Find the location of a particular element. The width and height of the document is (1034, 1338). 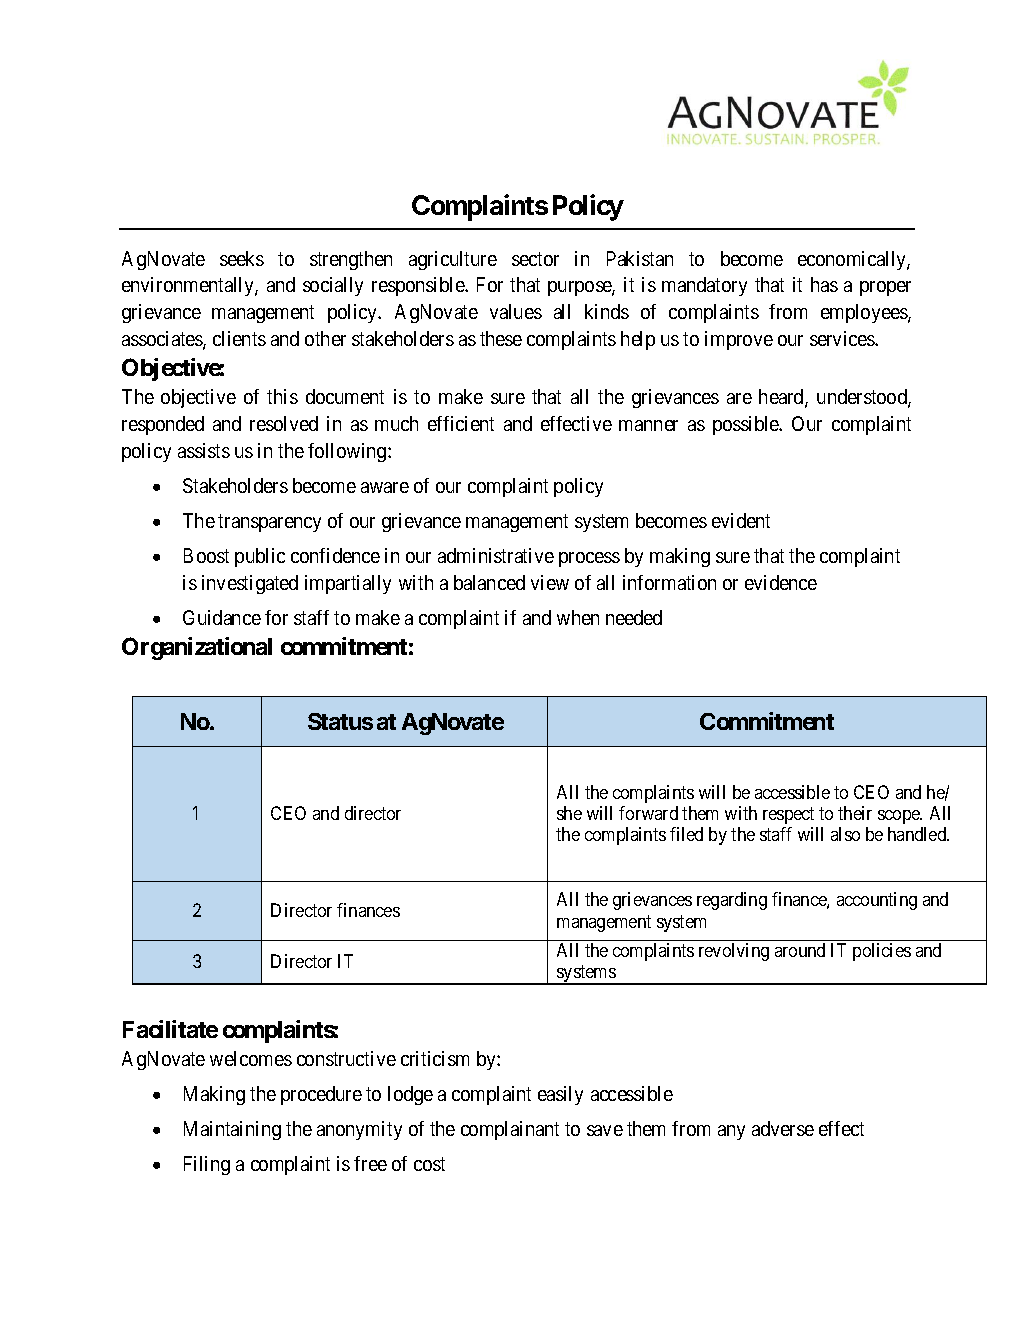

their is located at coordinates (855, 813).
